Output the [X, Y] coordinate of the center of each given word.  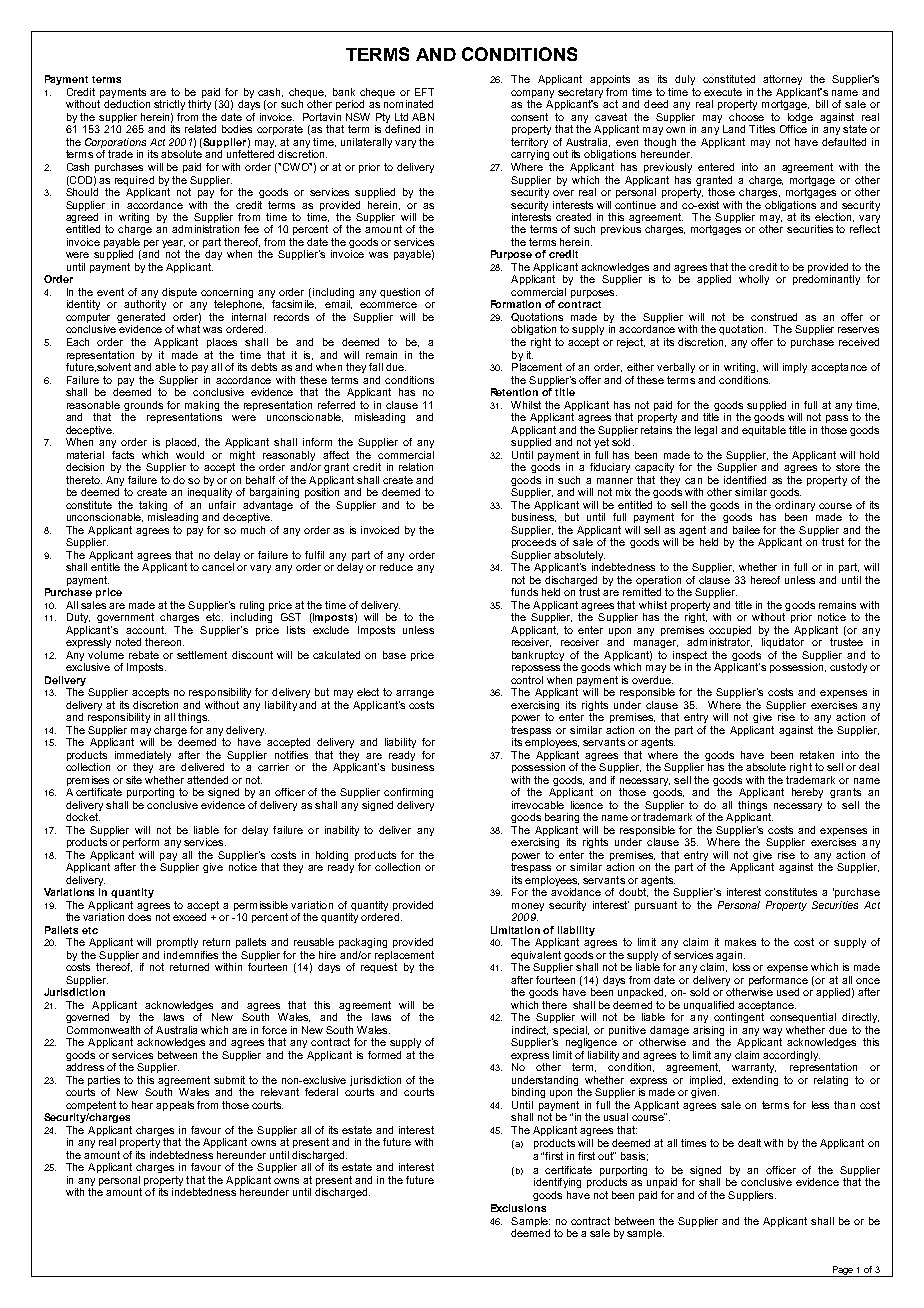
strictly [169, 105]
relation [416, 467]
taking [153, 506]
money [528, 908]
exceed [189, 917]
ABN [423, 117]
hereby [807, 793]
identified [745, 480]
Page [843, 1271]
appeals [175, 1106]
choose [746, 117]
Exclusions [518, 1208]
